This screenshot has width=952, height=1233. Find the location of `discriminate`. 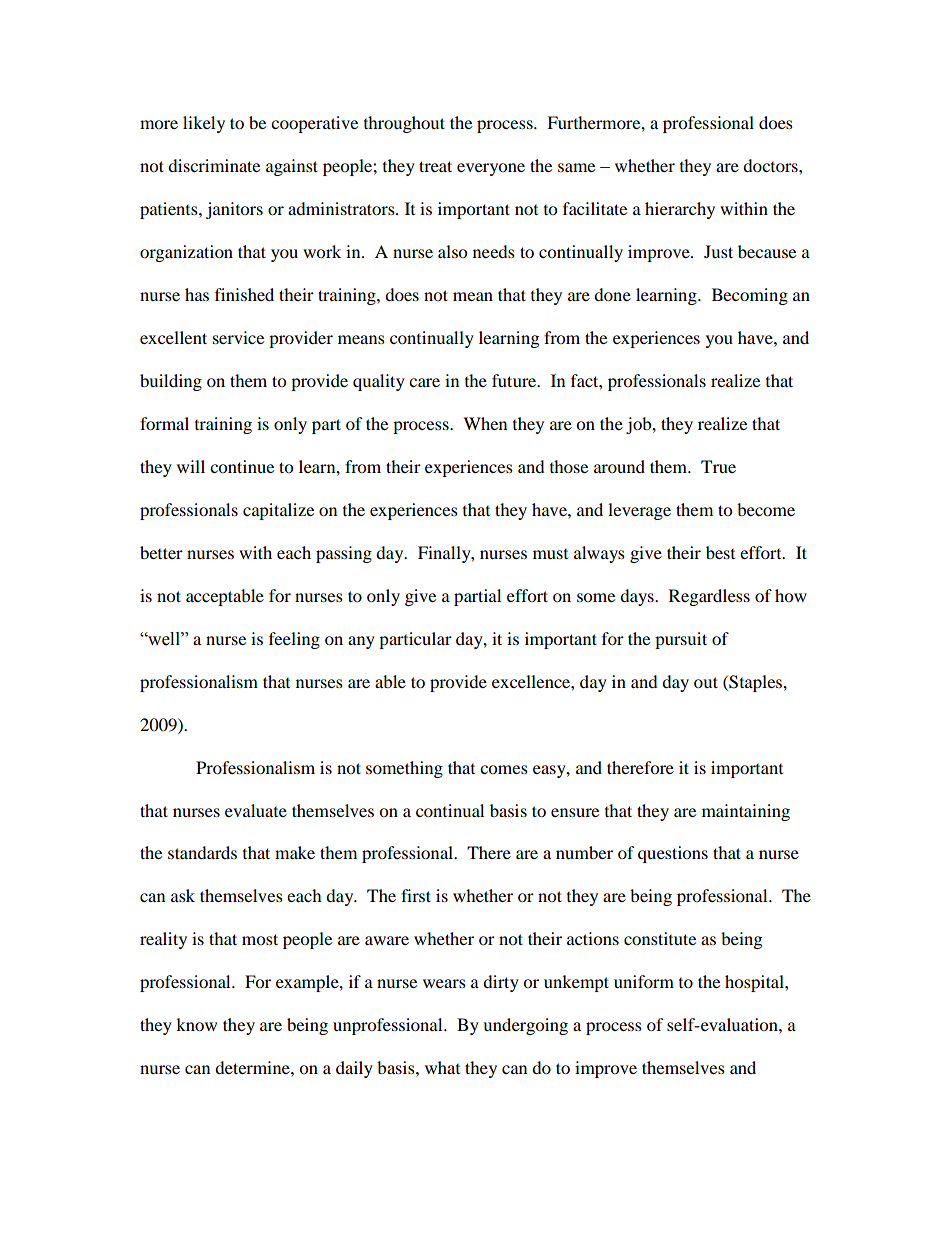

discriminate is located at coordinates (214, 165).
